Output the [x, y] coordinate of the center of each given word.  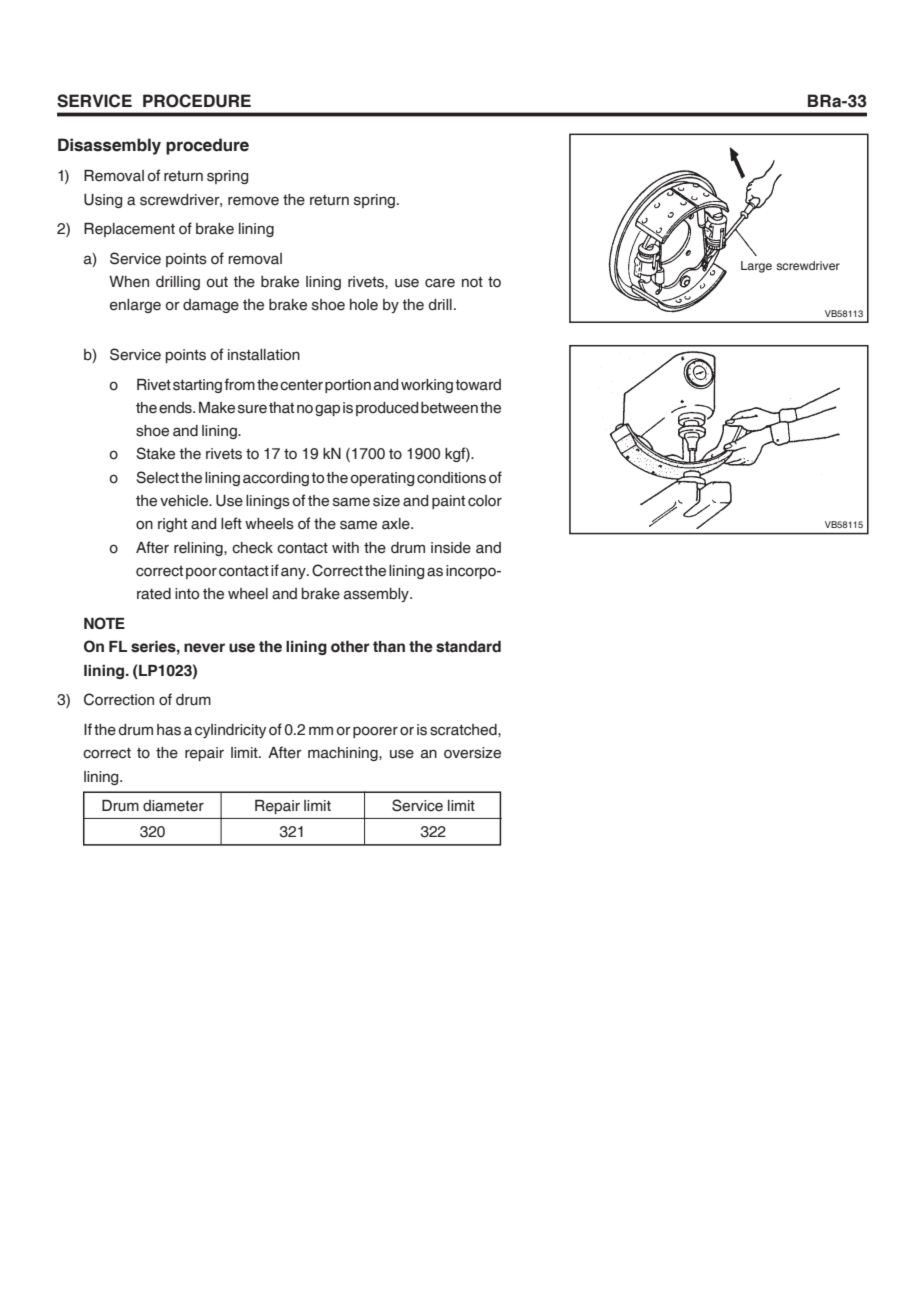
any [294, 573]
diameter [173, 806]
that [281, 408]
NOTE [104, 623]
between [449, 408]
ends [176, 408]
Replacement [129, 230]
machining [344, 754]
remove [253, 201]
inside [451, 548]
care [440, 283]
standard [468, 647]
